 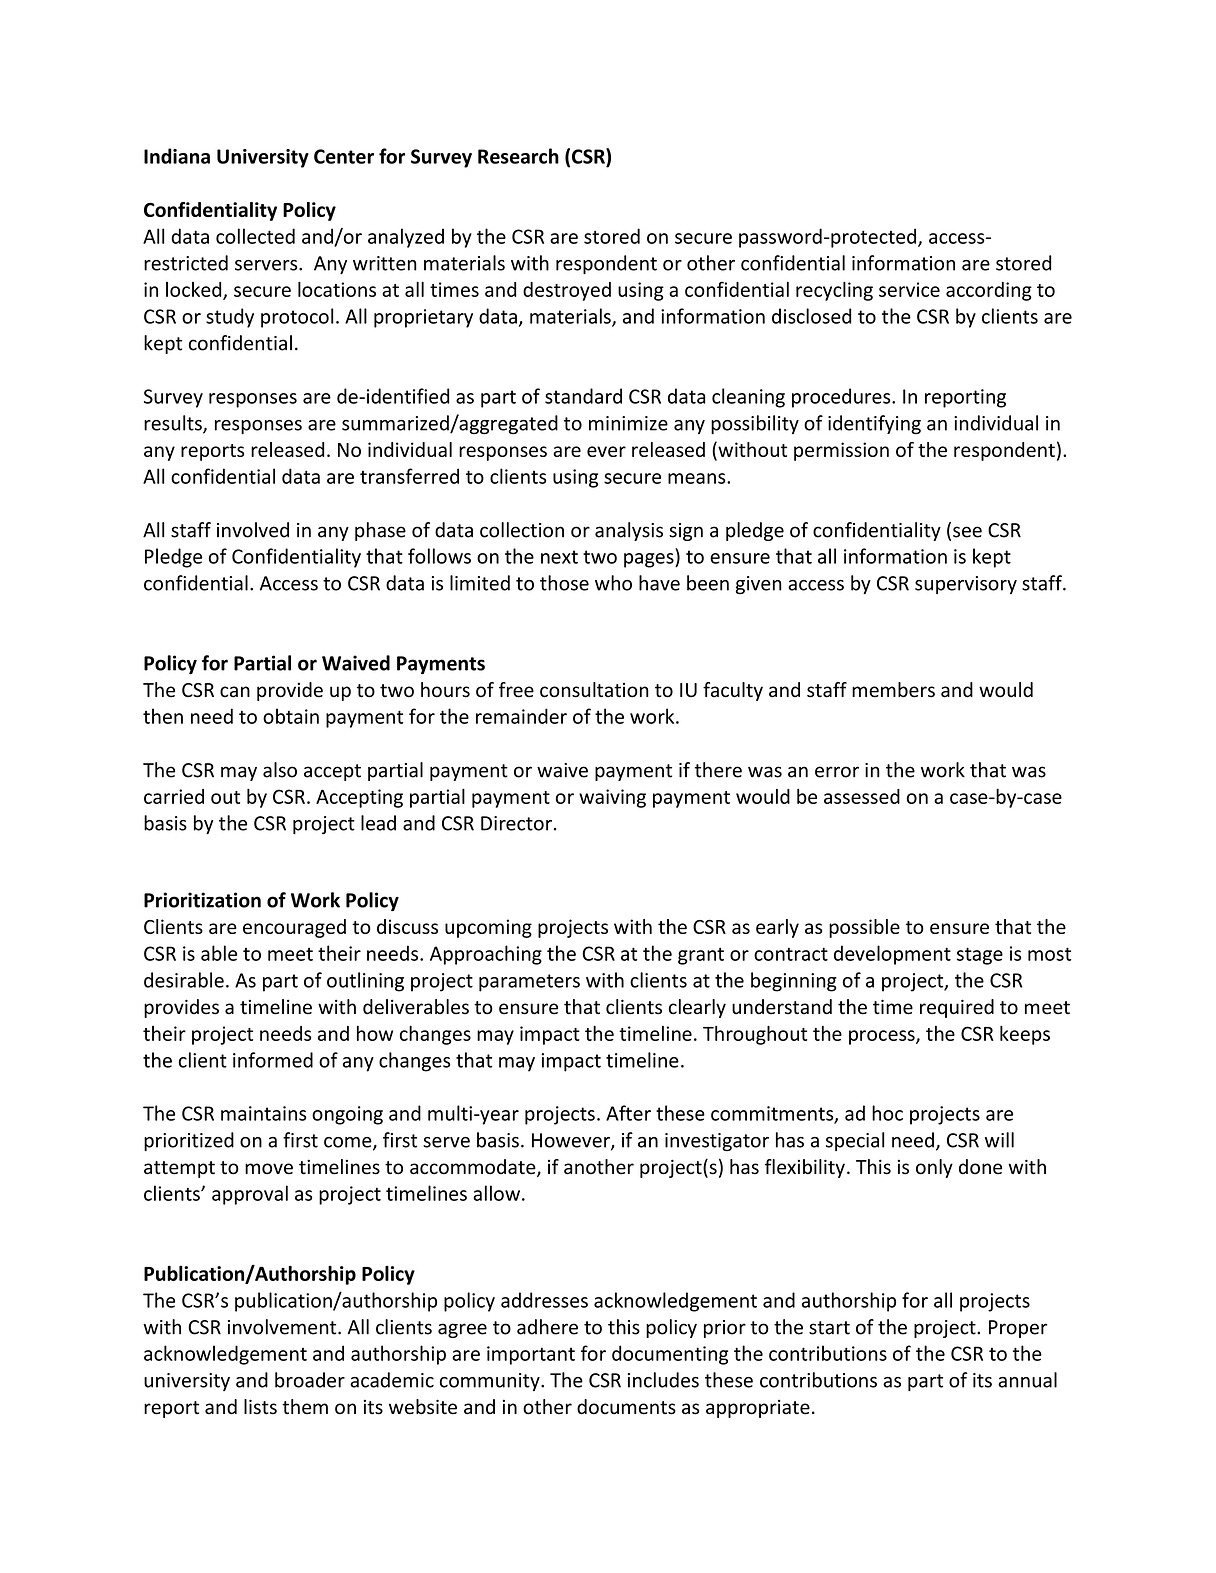 I want to click on encouraged, so click(x=294, y=928).
